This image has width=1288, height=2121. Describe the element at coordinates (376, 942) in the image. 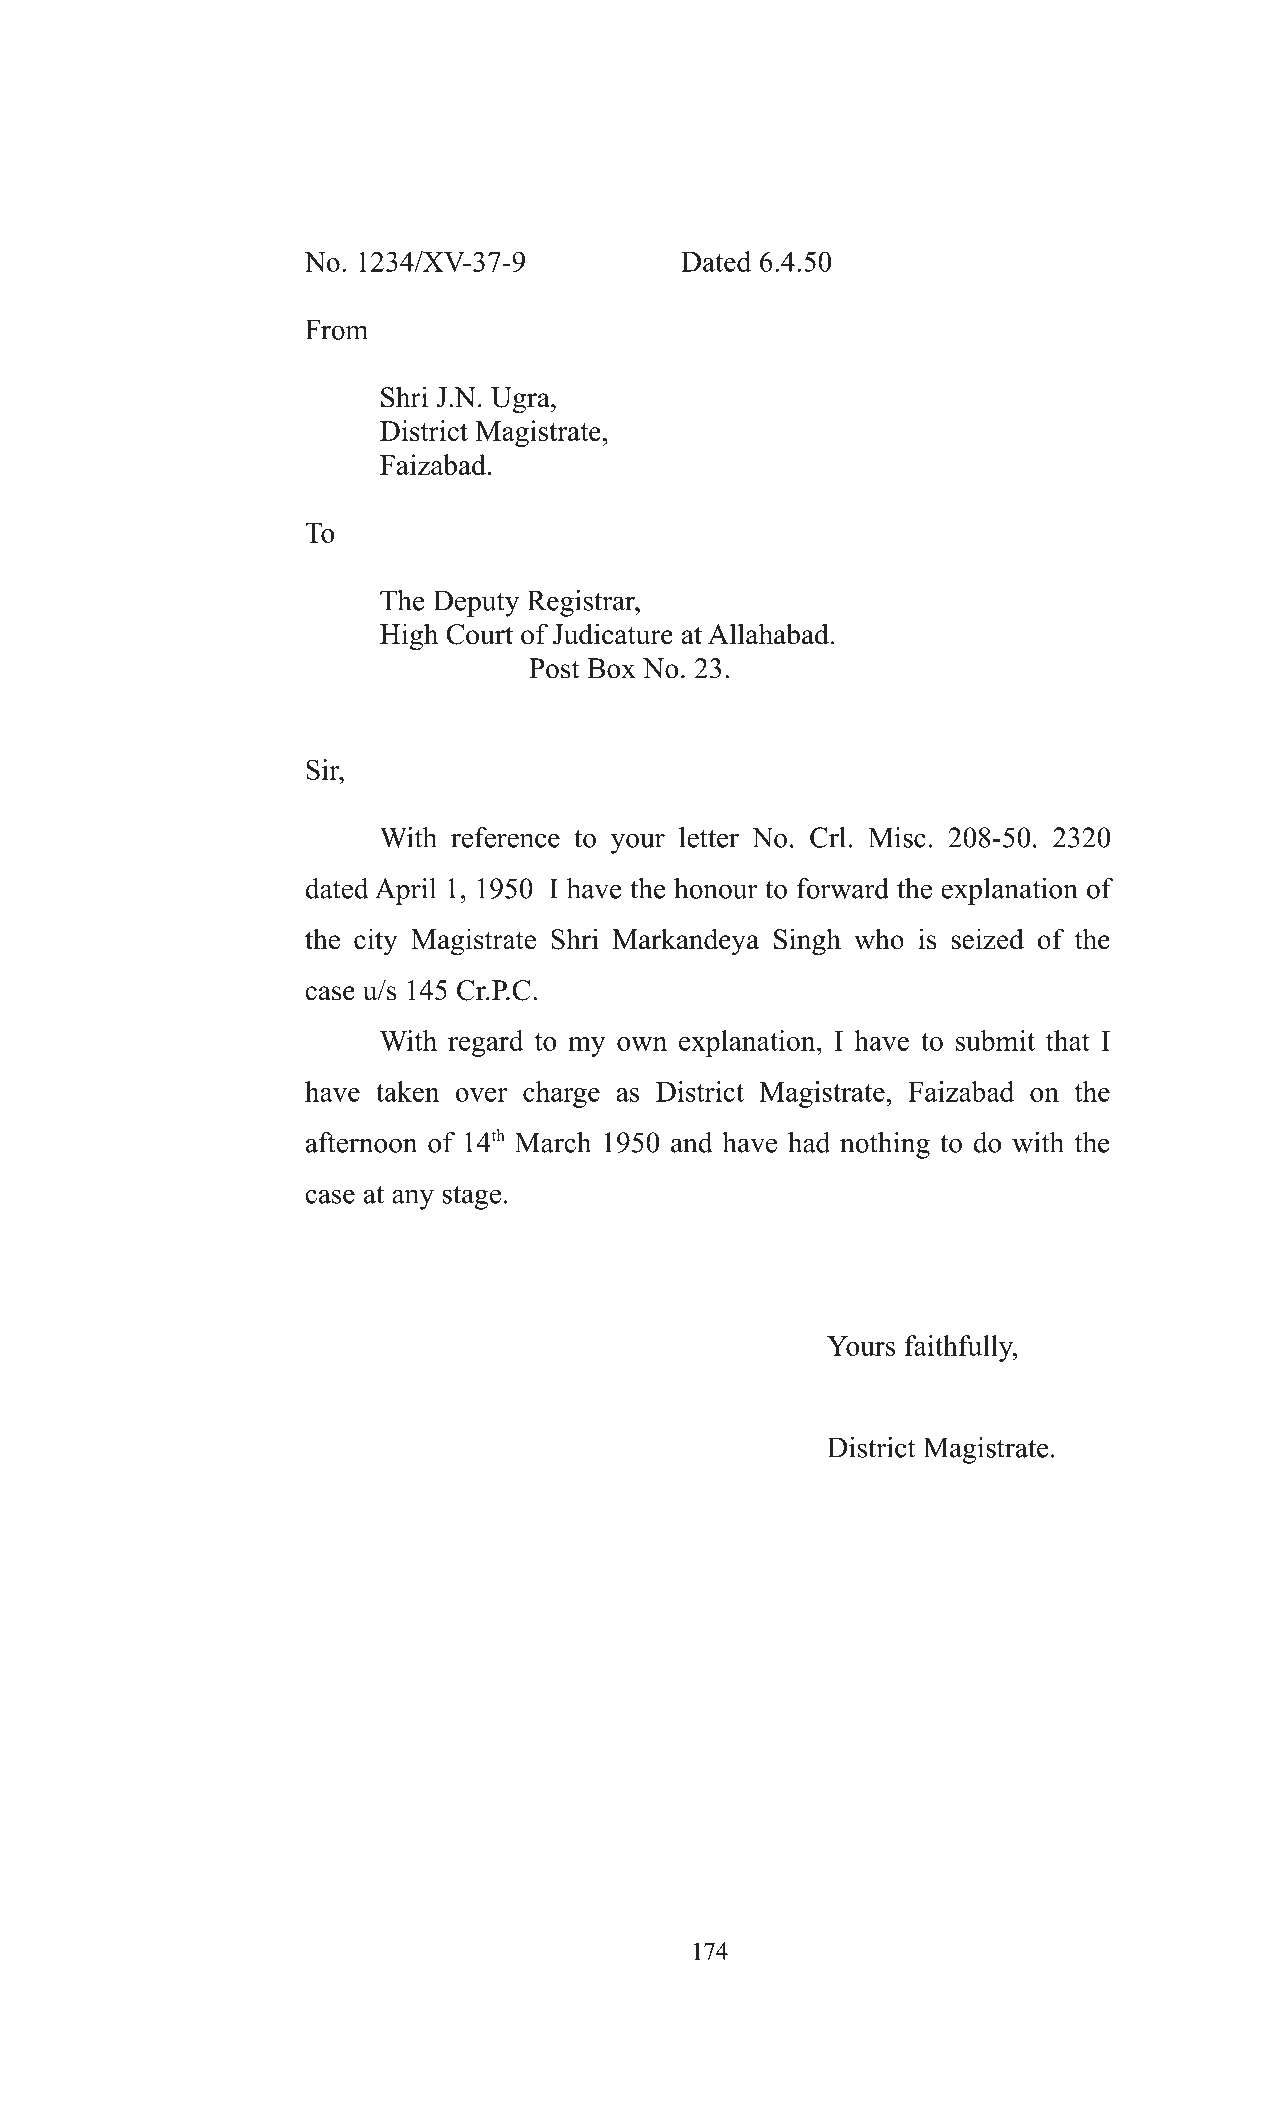

I see `city` at that location.
